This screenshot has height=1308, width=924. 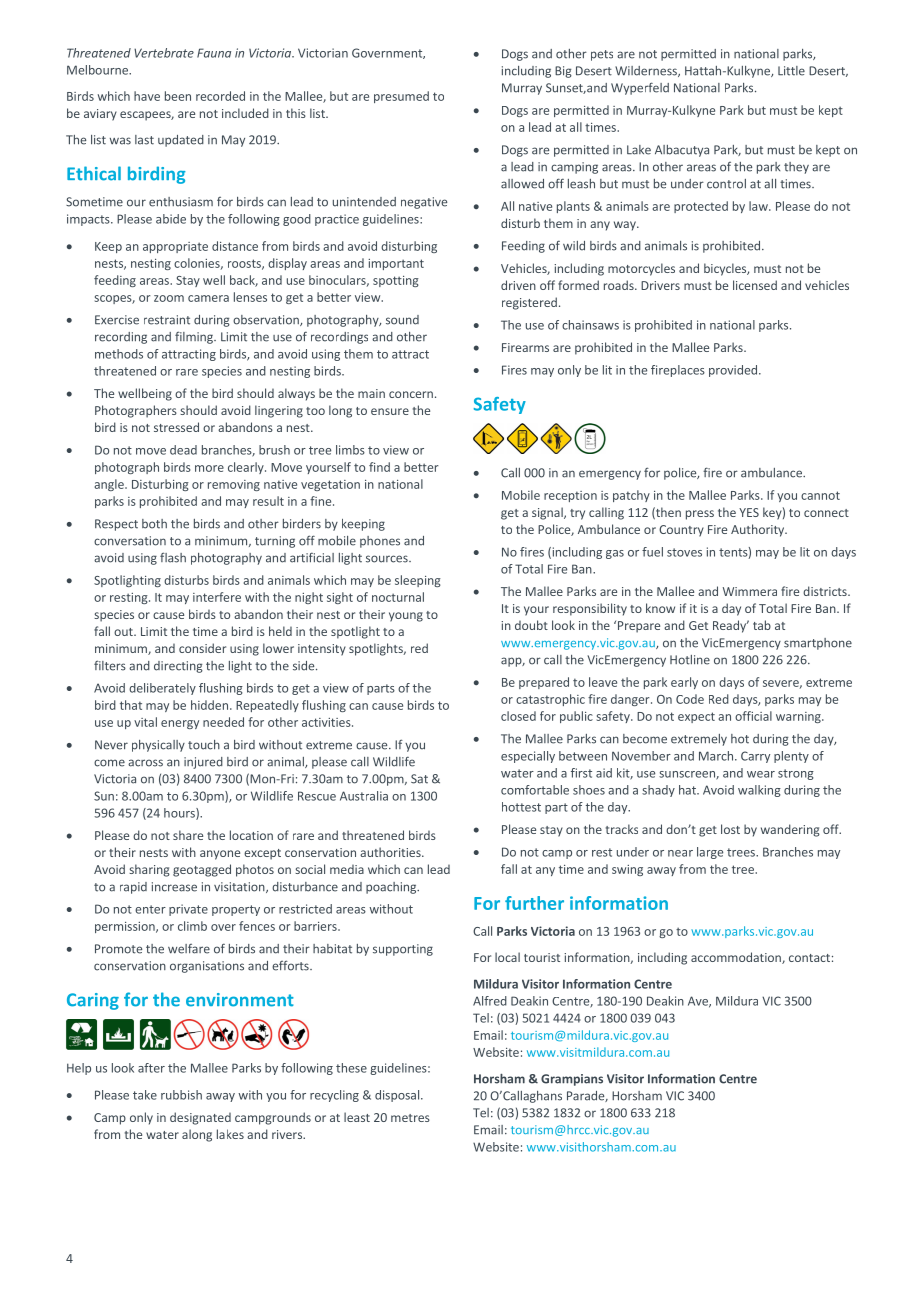 What do you see at coordinates (418, 581) in the screenshot?
I see `sleeping` at bounding box center [418, 581].
